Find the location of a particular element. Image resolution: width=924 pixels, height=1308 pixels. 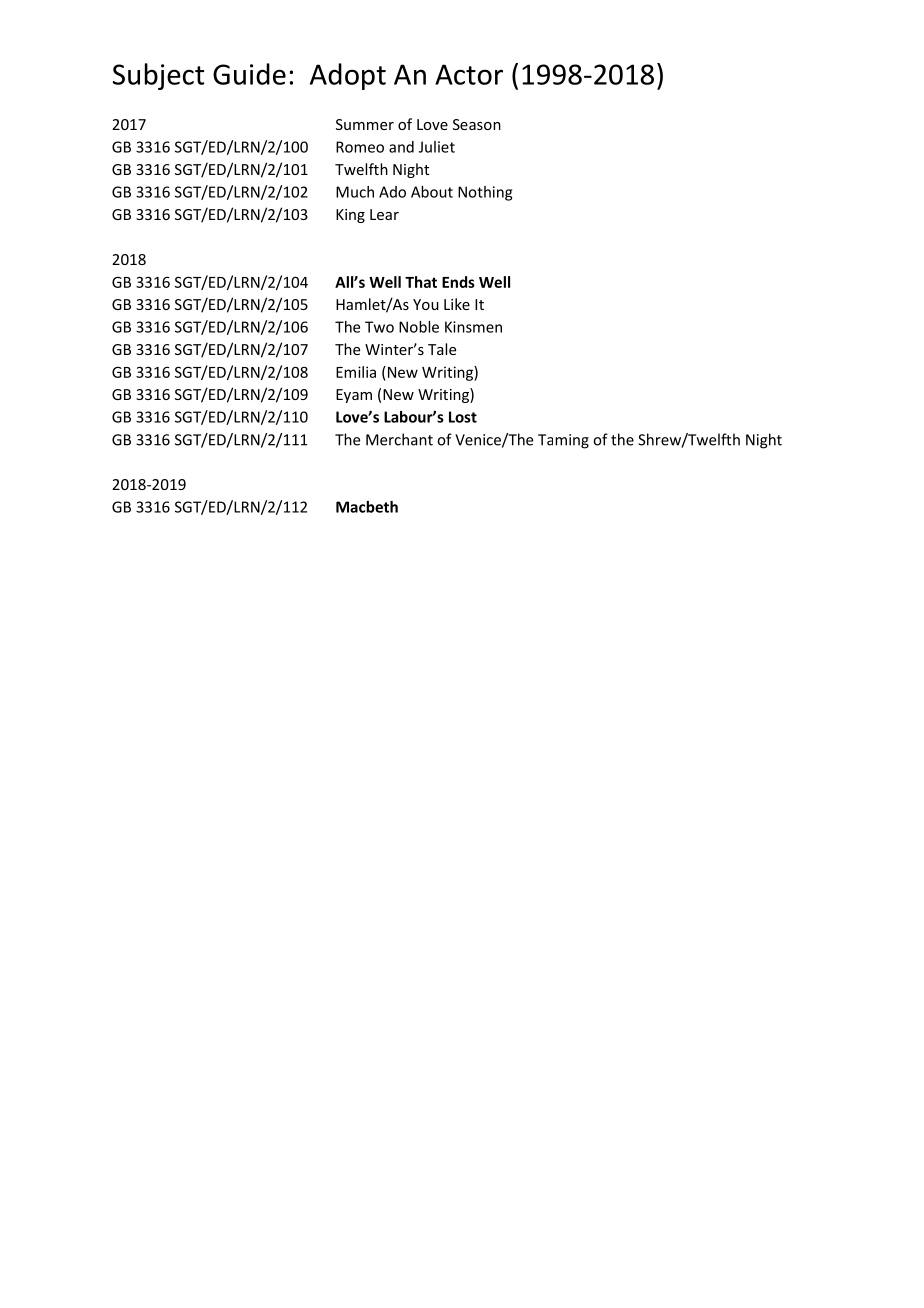

Taming is located at coordinates (563, 441).
